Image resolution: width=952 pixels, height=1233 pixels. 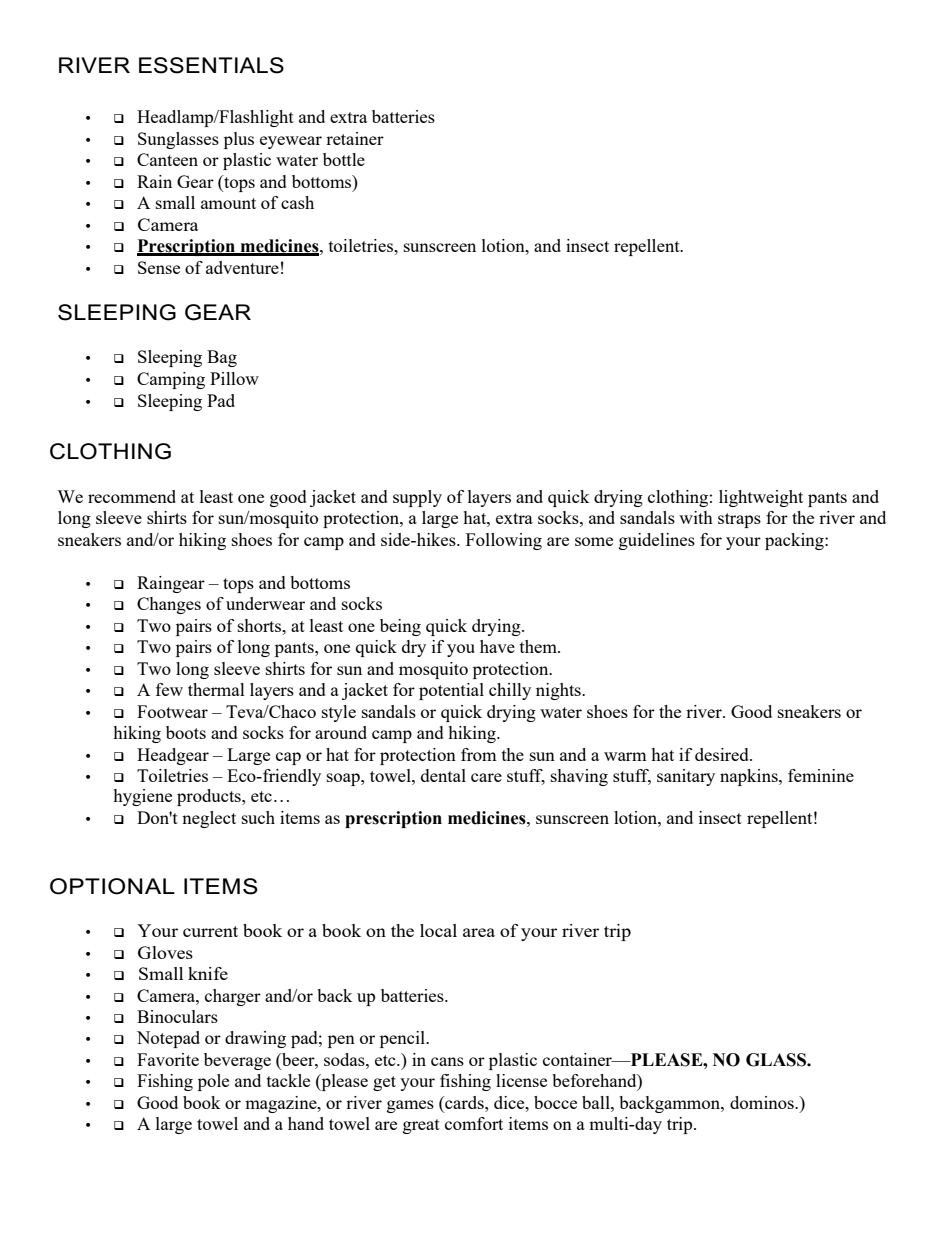 What do you see at coordinates (497, 646) in the page?
I see `have` at bounding box center [497, 646].
